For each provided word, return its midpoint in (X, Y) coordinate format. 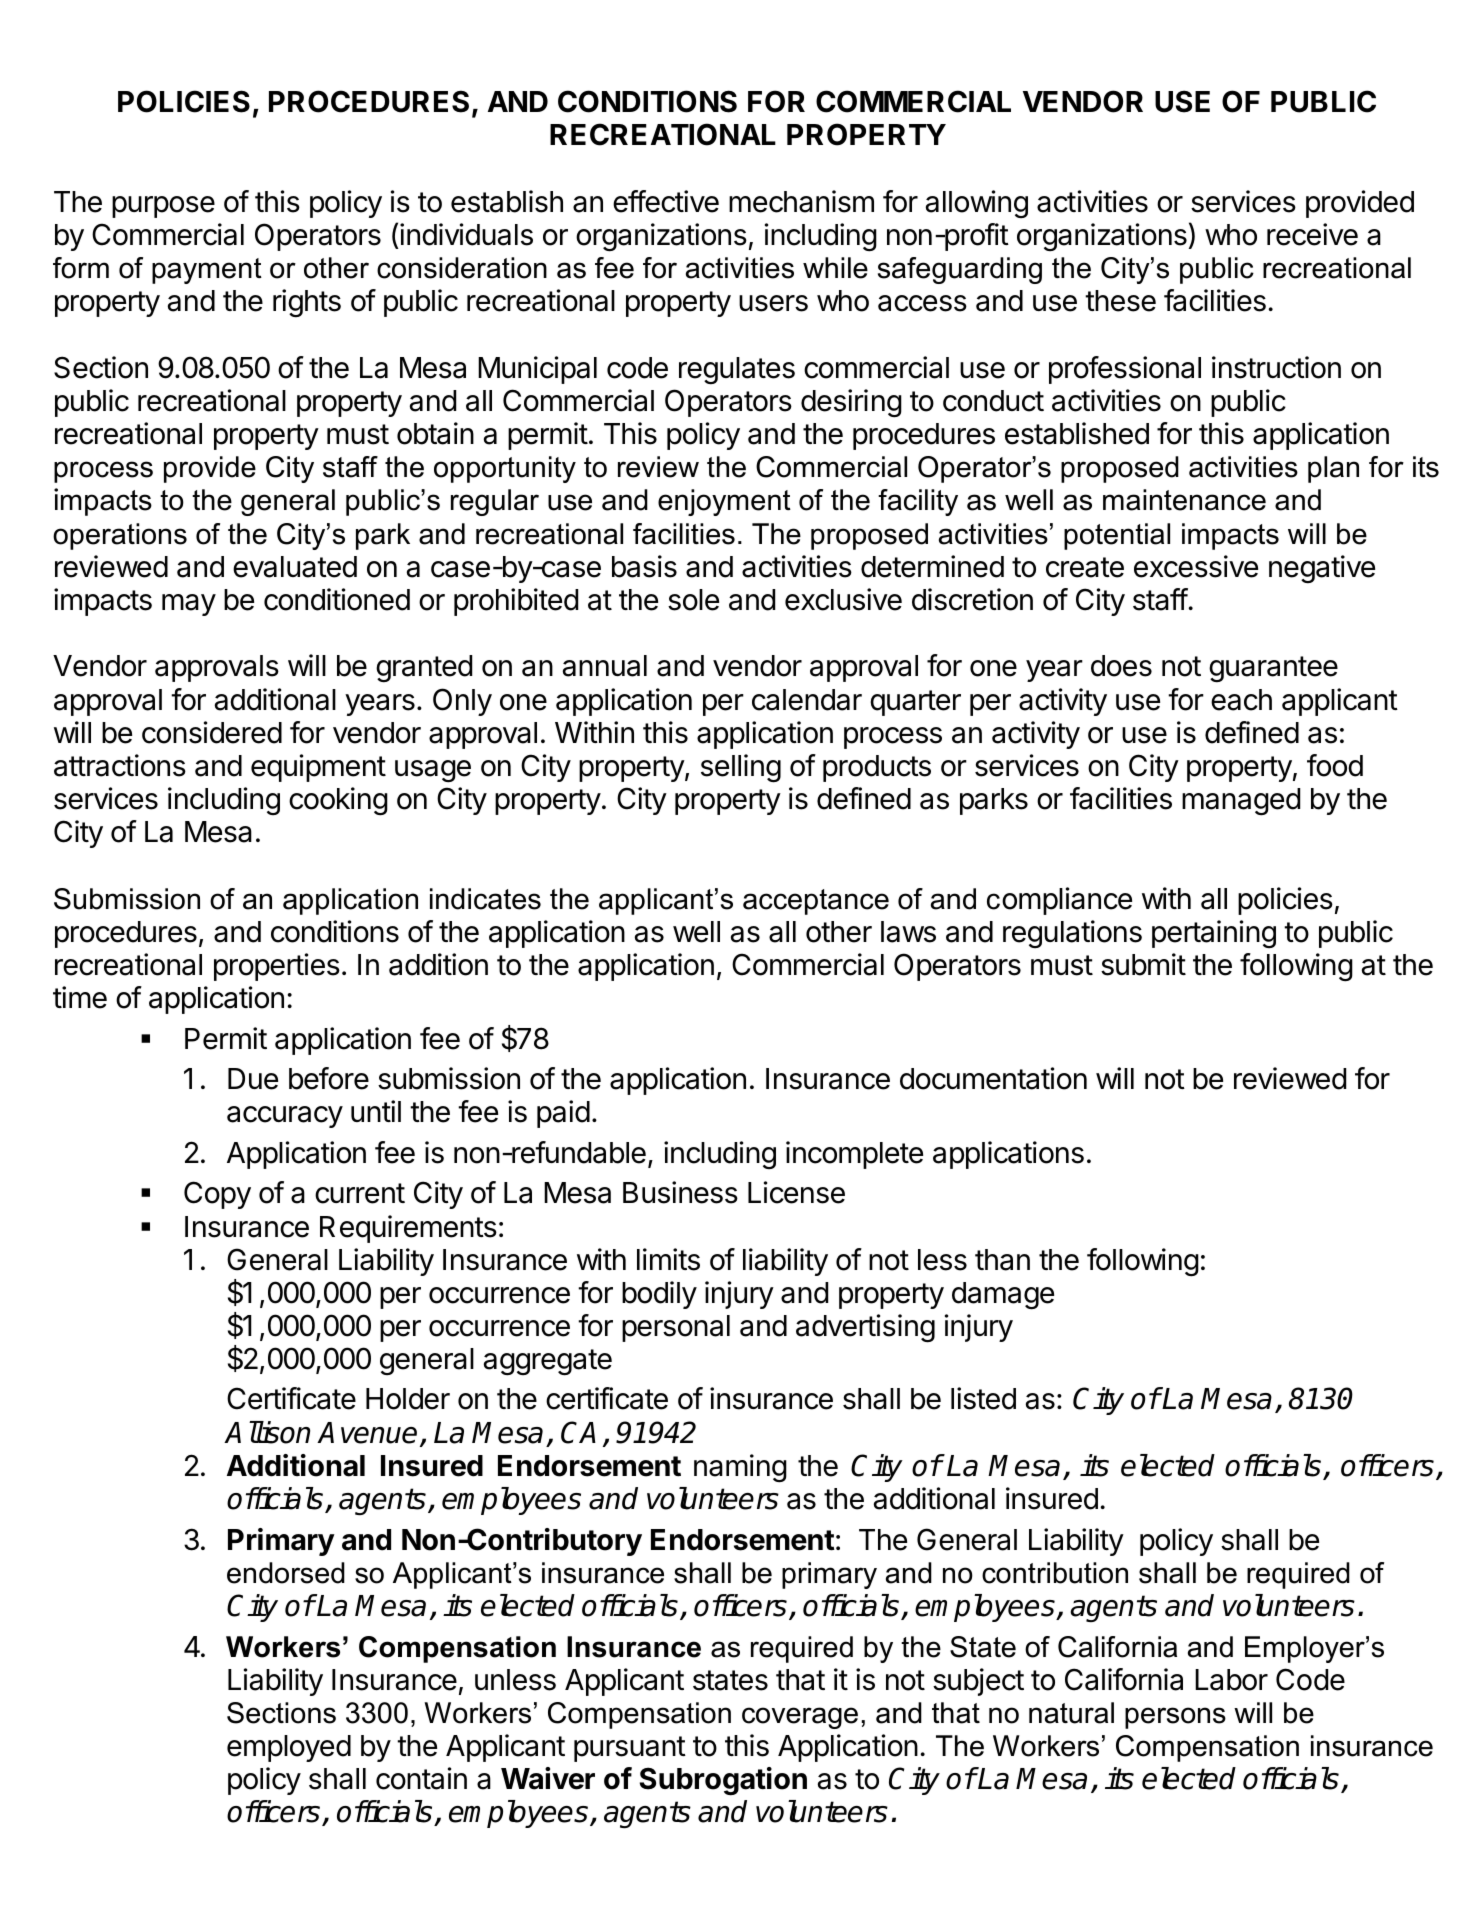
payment (207, 271)
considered (212, 732)
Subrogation (723, 1781)
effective (666, 201)
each (1241, 700)
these (1120, 301)
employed (289, 1748)
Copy (217, 1195)
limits (668, 1259)
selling (741, 768)
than (1002, 1260)
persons (1175, 1718)
